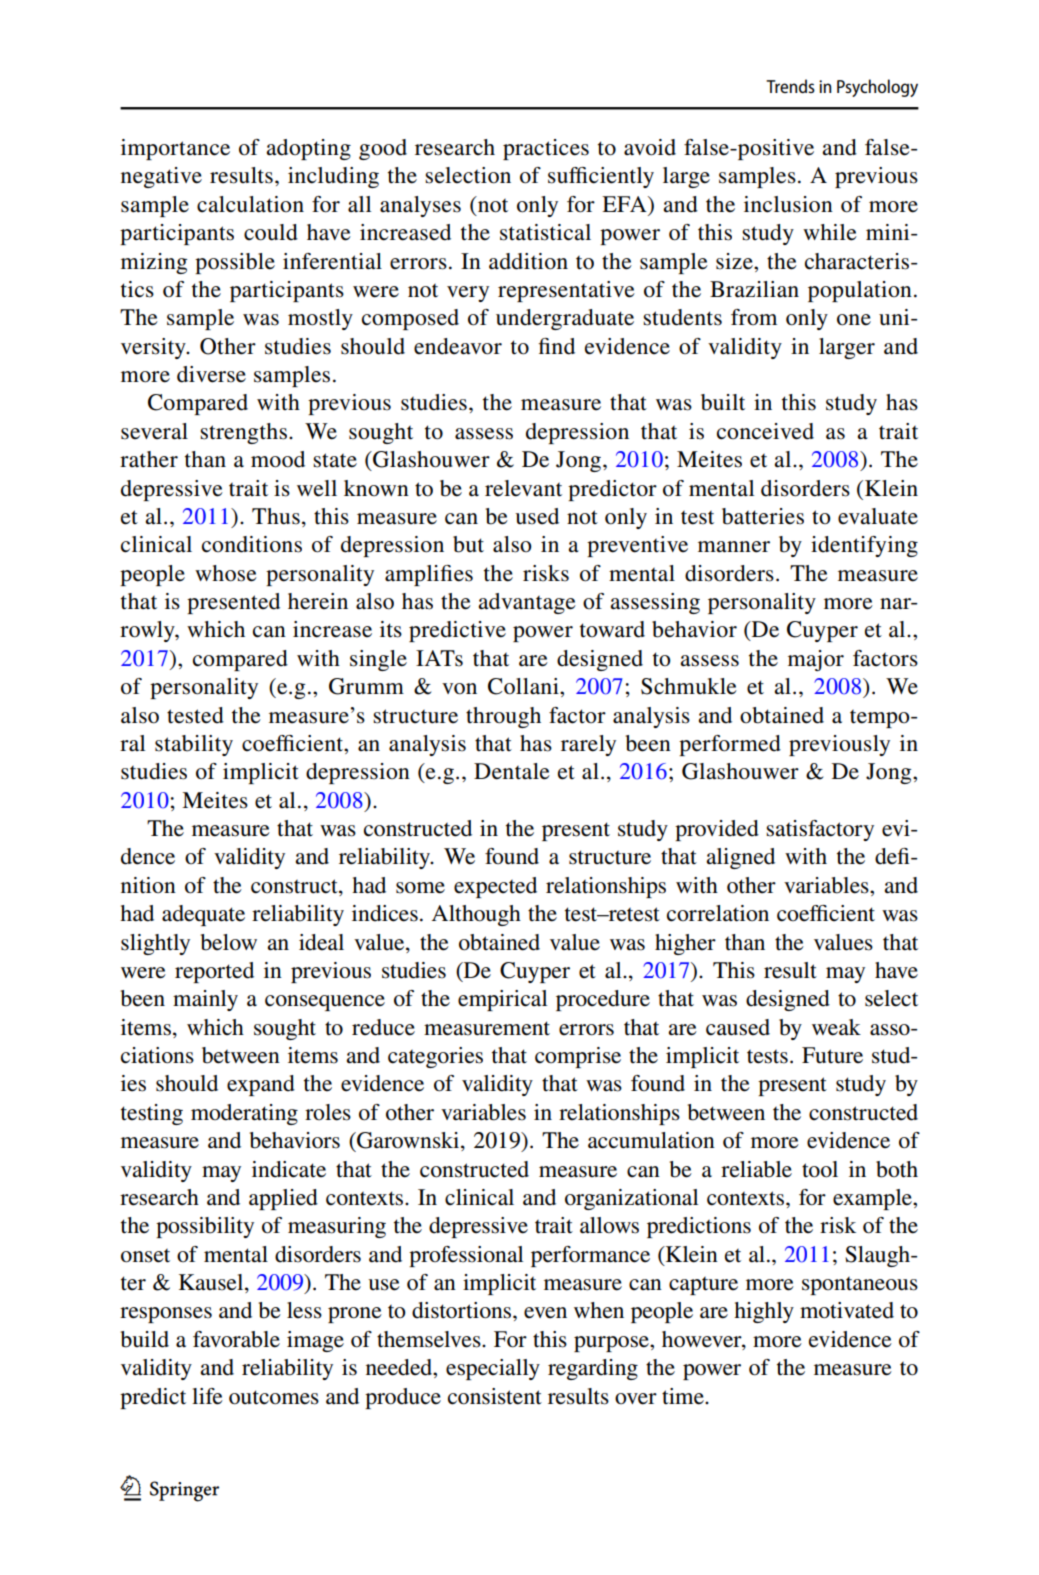 This screenshot has height=1575, width=1039. Describe the element at coordinates (175, 149) in the screenshot. I see `importance` at that location.
